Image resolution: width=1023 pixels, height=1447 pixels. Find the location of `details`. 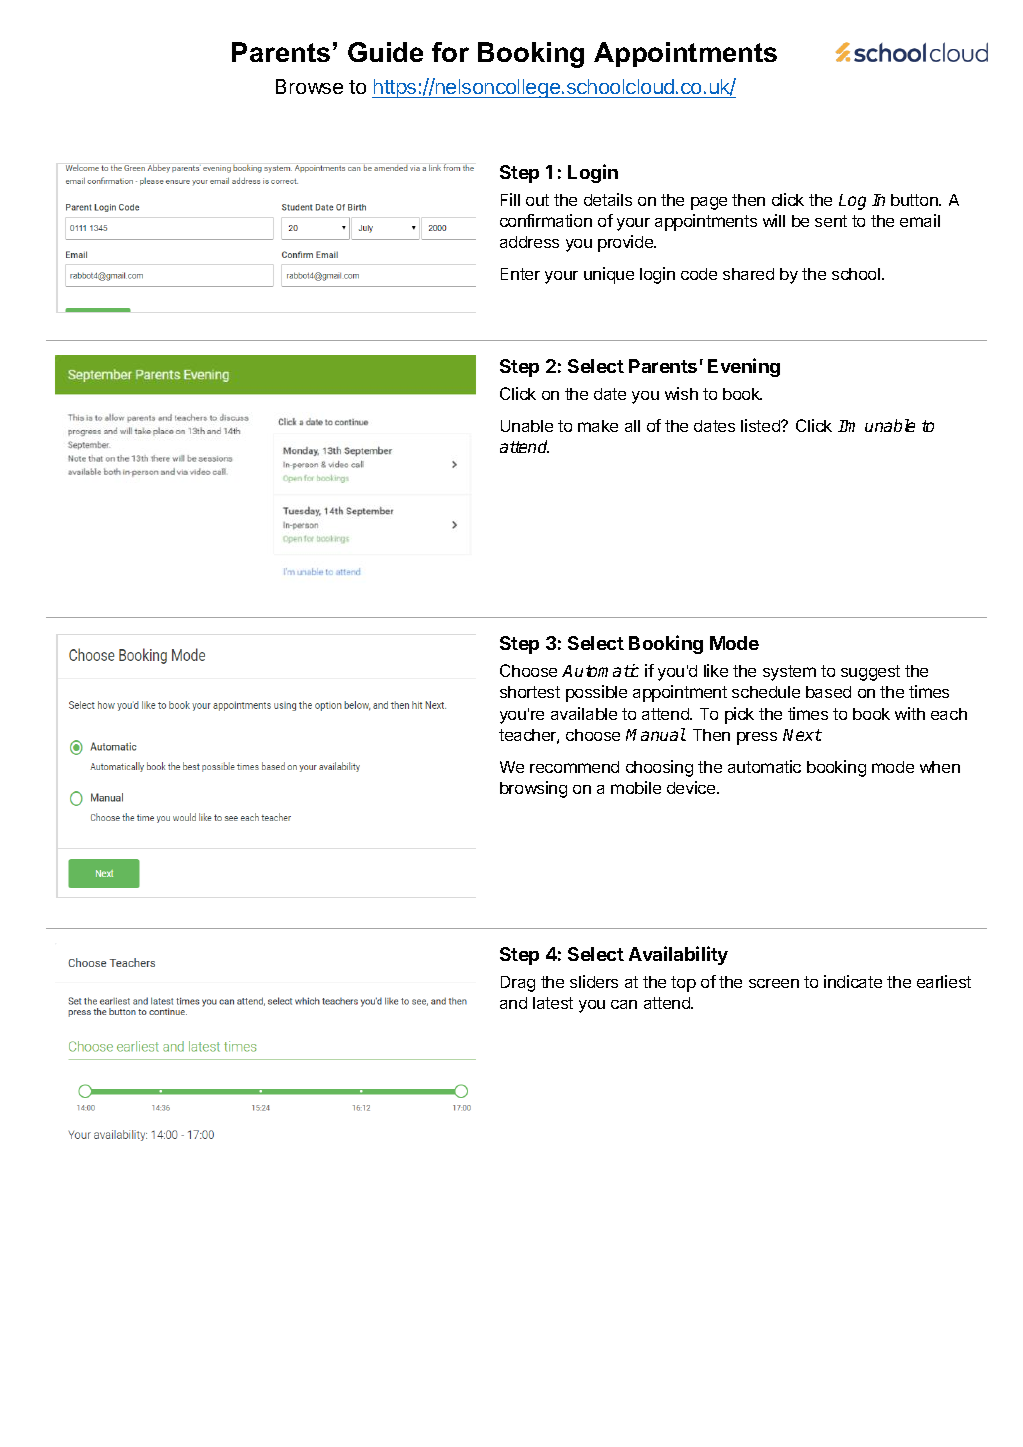

details is located at coordinates (608, 199).
